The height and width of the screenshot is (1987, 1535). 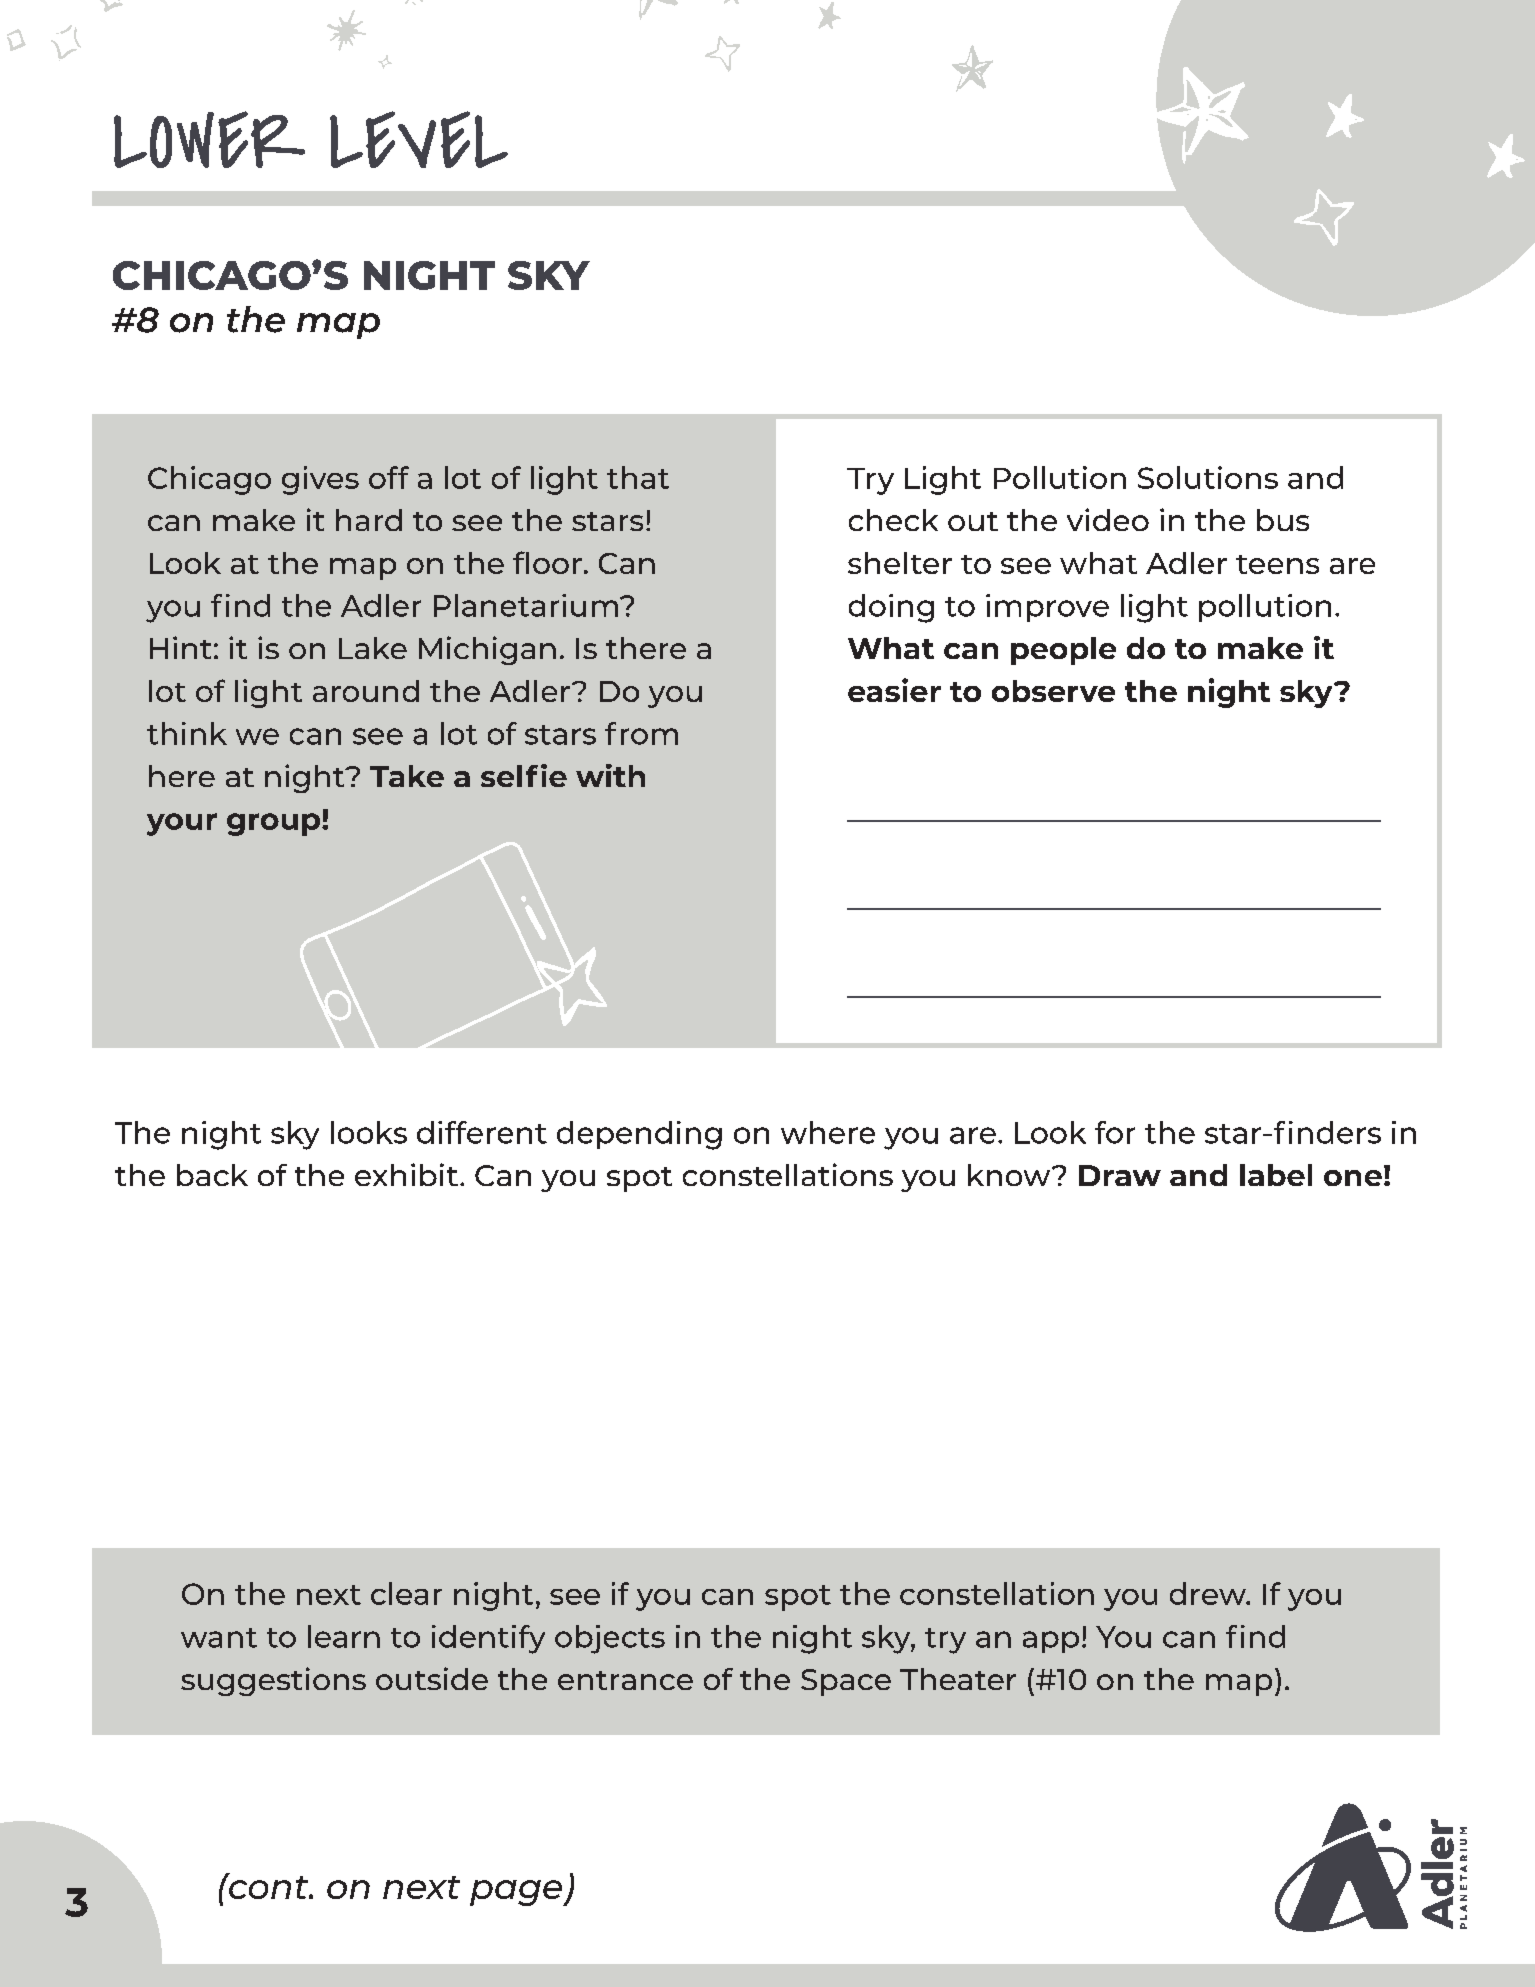 I want to click on LEVEL, so click(x=419, y=139).
